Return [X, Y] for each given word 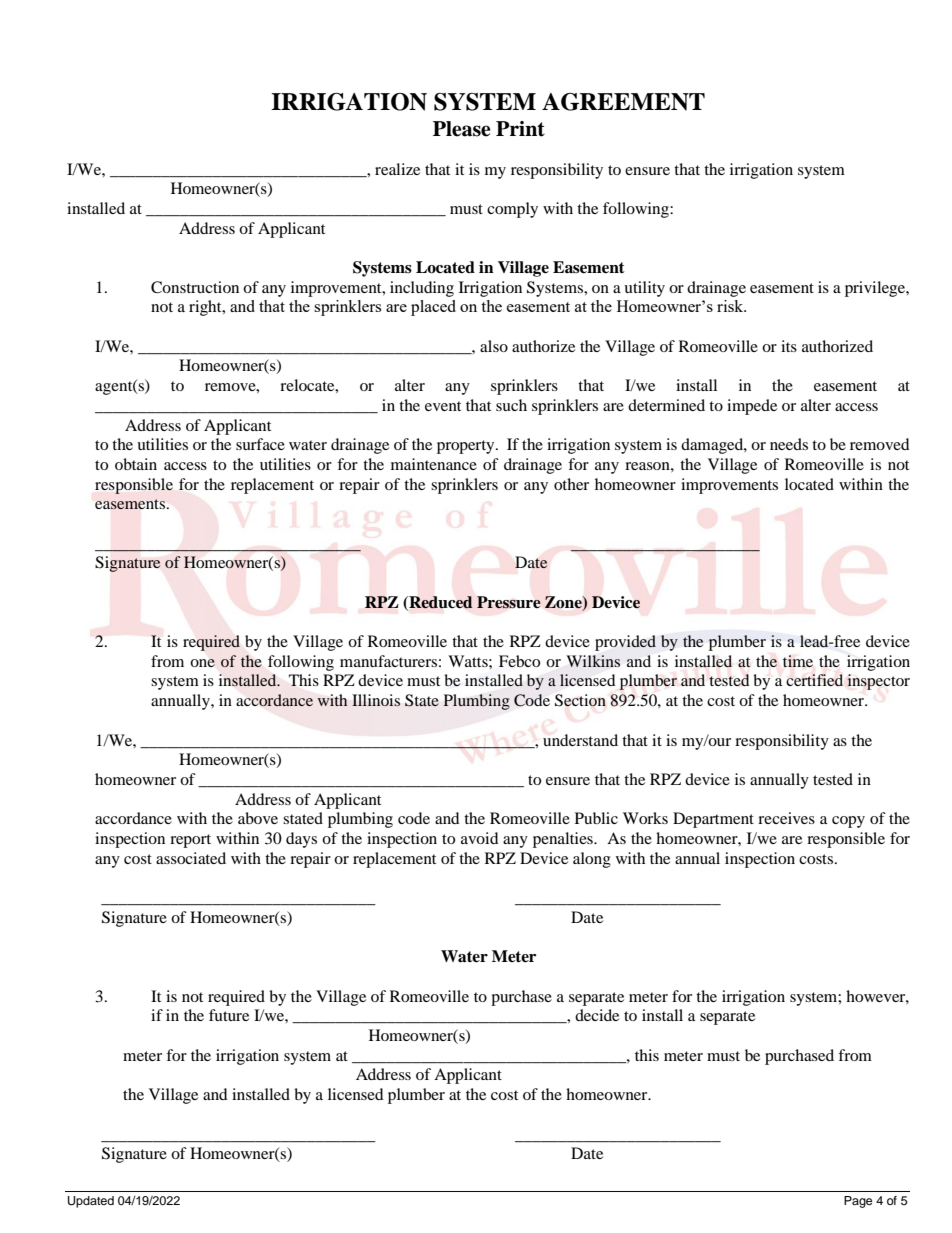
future [229, 1015]
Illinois [376, 700]
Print [520, 129]
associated [191, 858]
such [511, 405]
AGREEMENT [623, 102]
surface [260, 444]
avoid [480, 838]
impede [752, 407]
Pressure [509, 602]
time [798, 661]
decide [597, 1015]
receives [786, 818]
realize [397, 169]
